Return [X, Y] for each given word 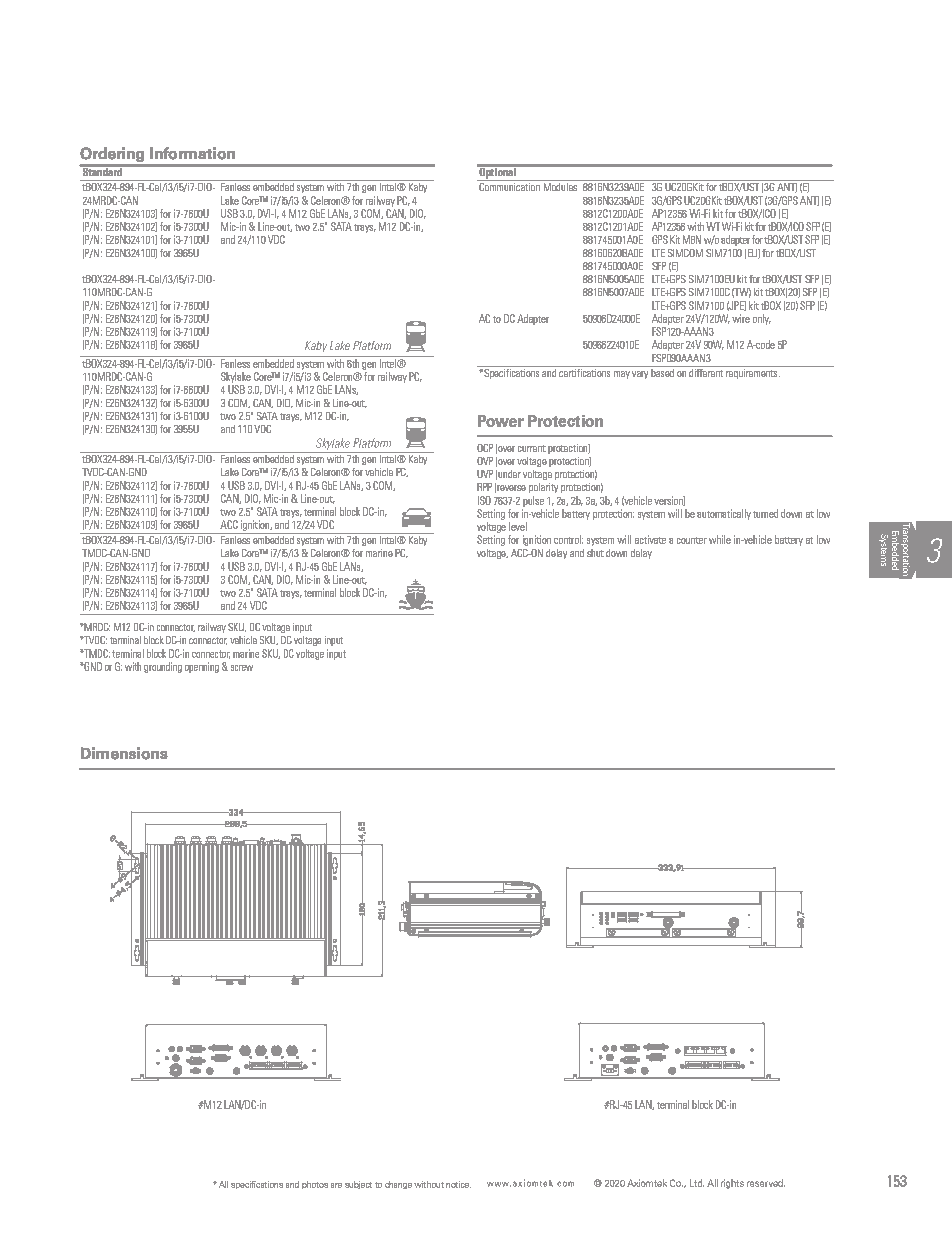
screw [242, 668]
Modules [560, 187]
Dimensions [124, 753]
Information [192, 153]
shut [595, 553]
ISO [484, 500]
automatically [724, 514]
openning [202, 667]
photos [315, 1185]
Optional [497, 173]
